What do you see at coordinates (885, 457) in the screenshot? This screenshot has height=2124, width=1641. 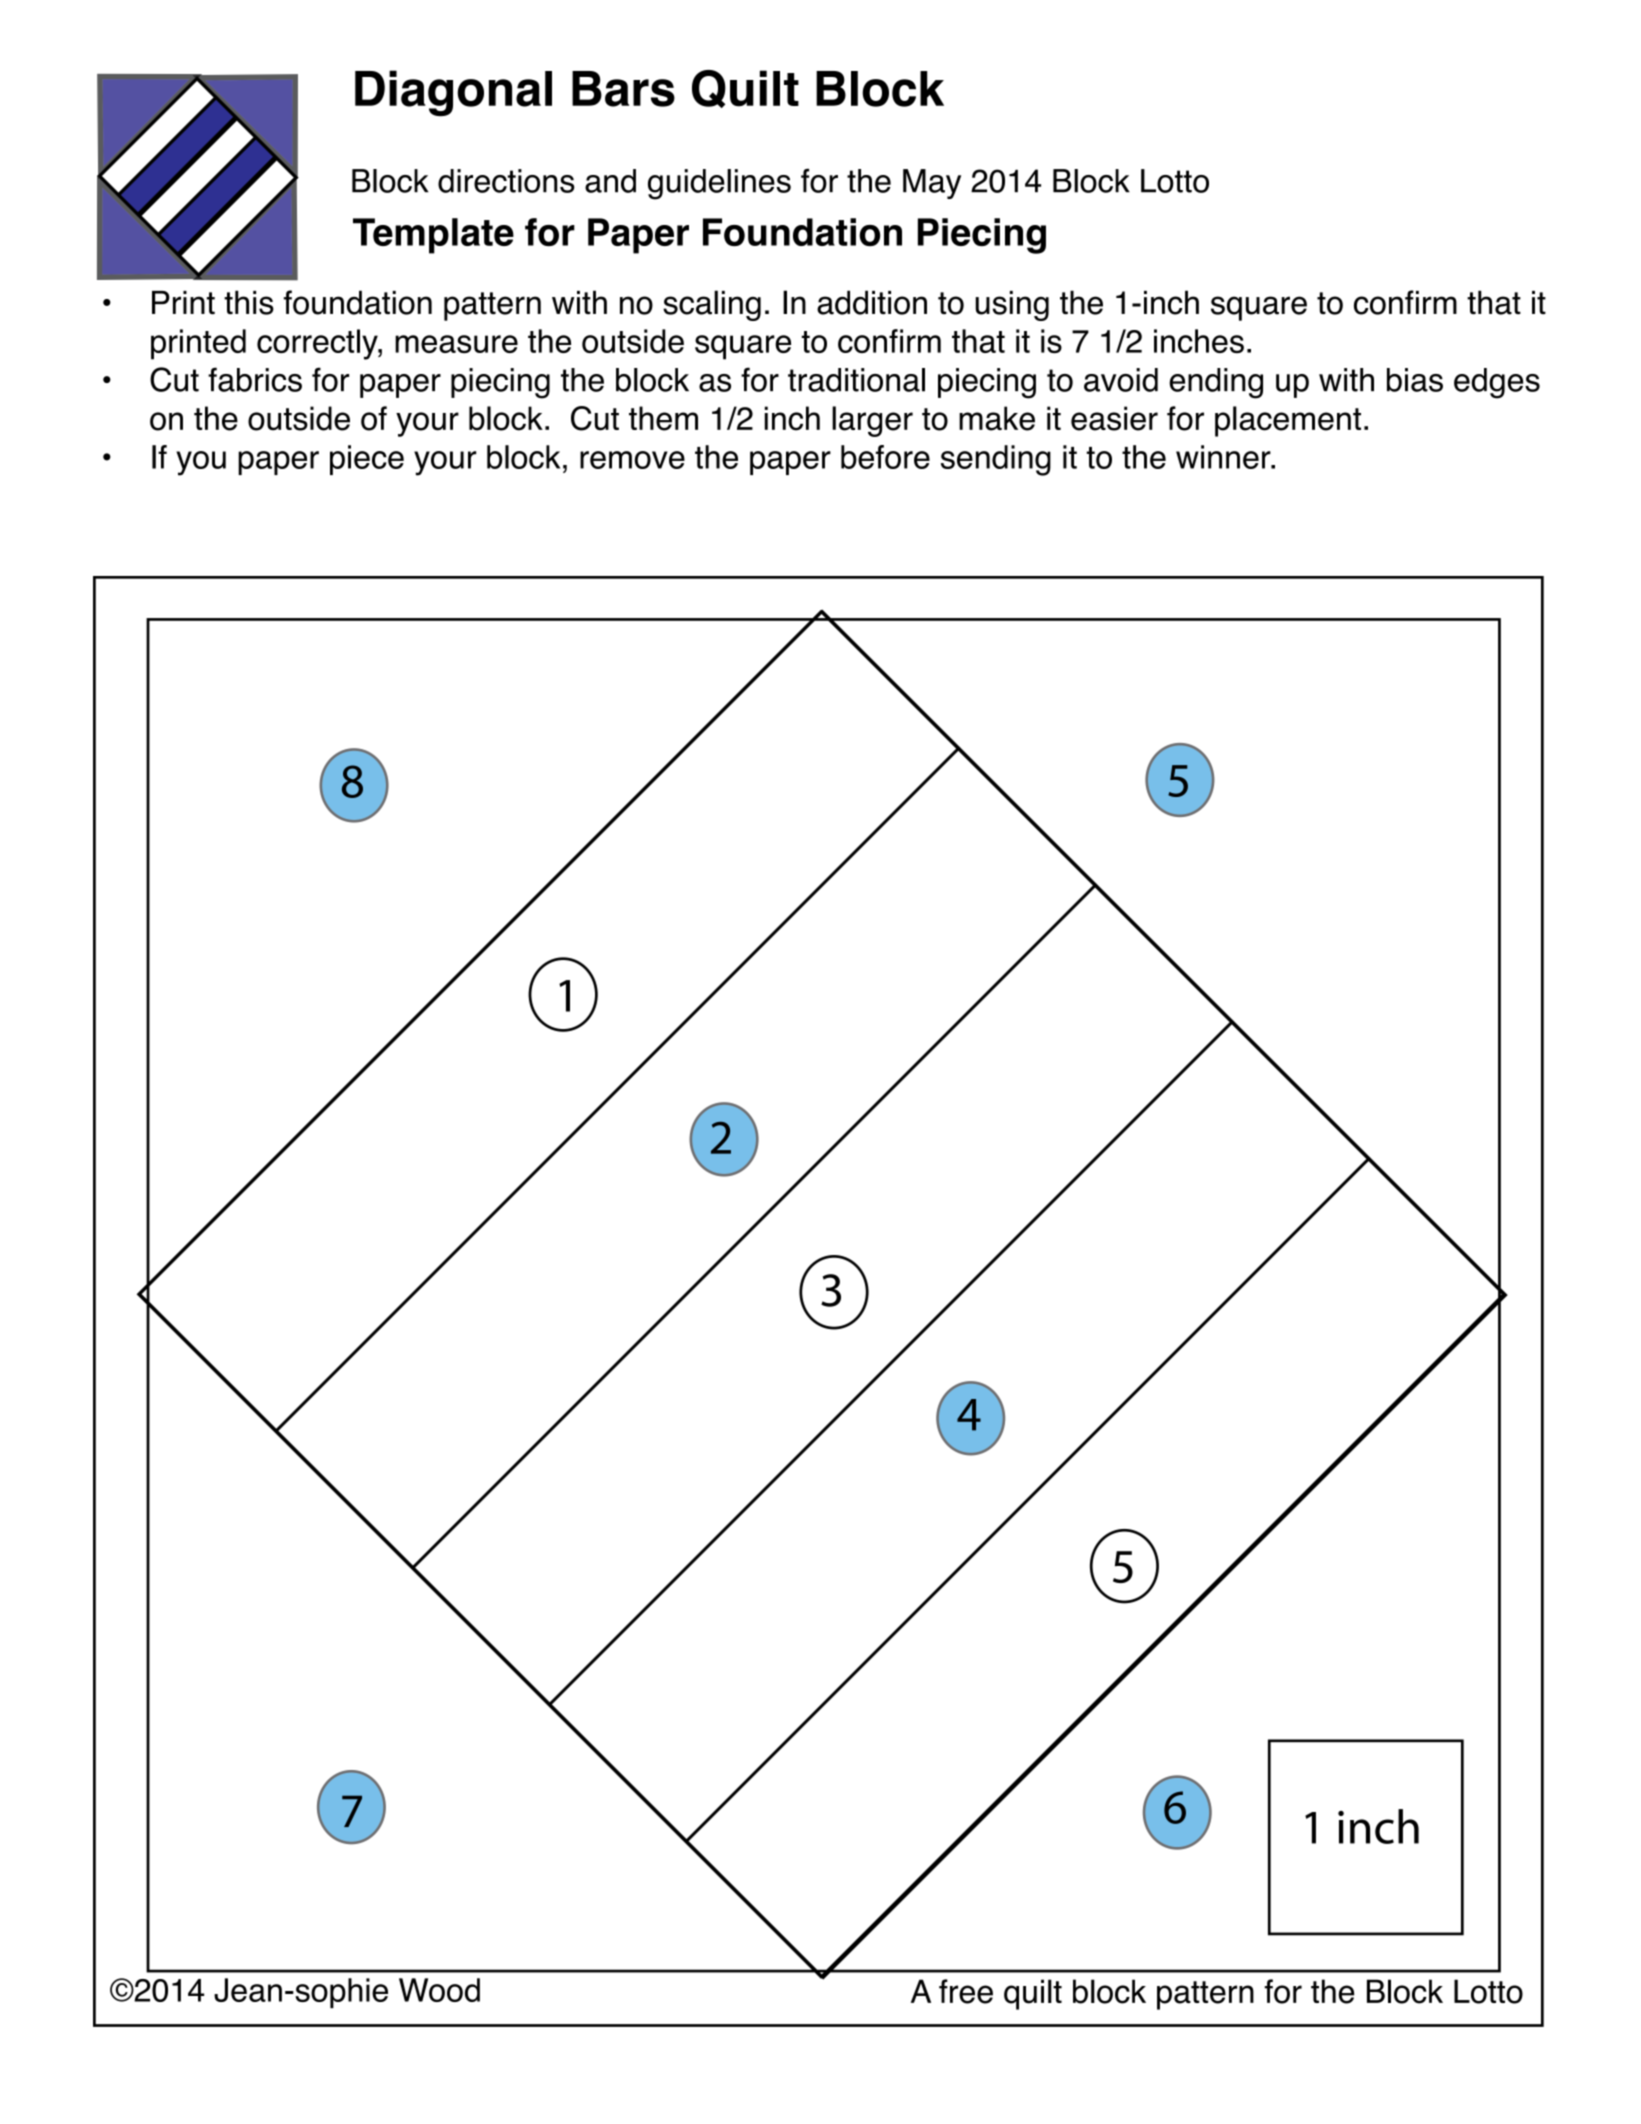 I see `before` at bounding box center [885, 457].
